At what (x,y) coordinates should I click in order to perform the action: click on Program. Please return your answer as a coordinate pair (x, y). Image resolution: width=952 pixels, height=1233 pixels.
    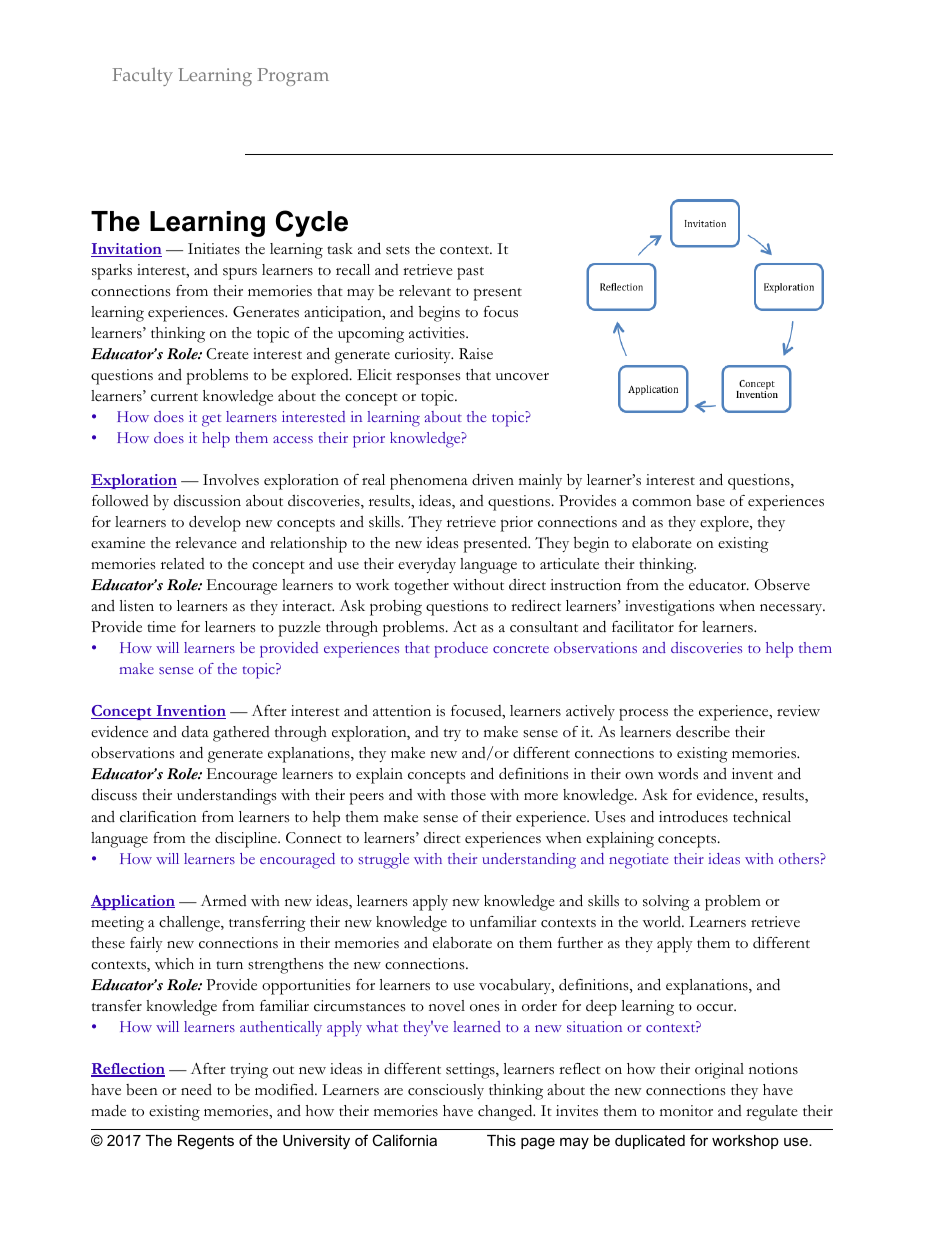
    Looking at the image, I should click on (293, 77).
